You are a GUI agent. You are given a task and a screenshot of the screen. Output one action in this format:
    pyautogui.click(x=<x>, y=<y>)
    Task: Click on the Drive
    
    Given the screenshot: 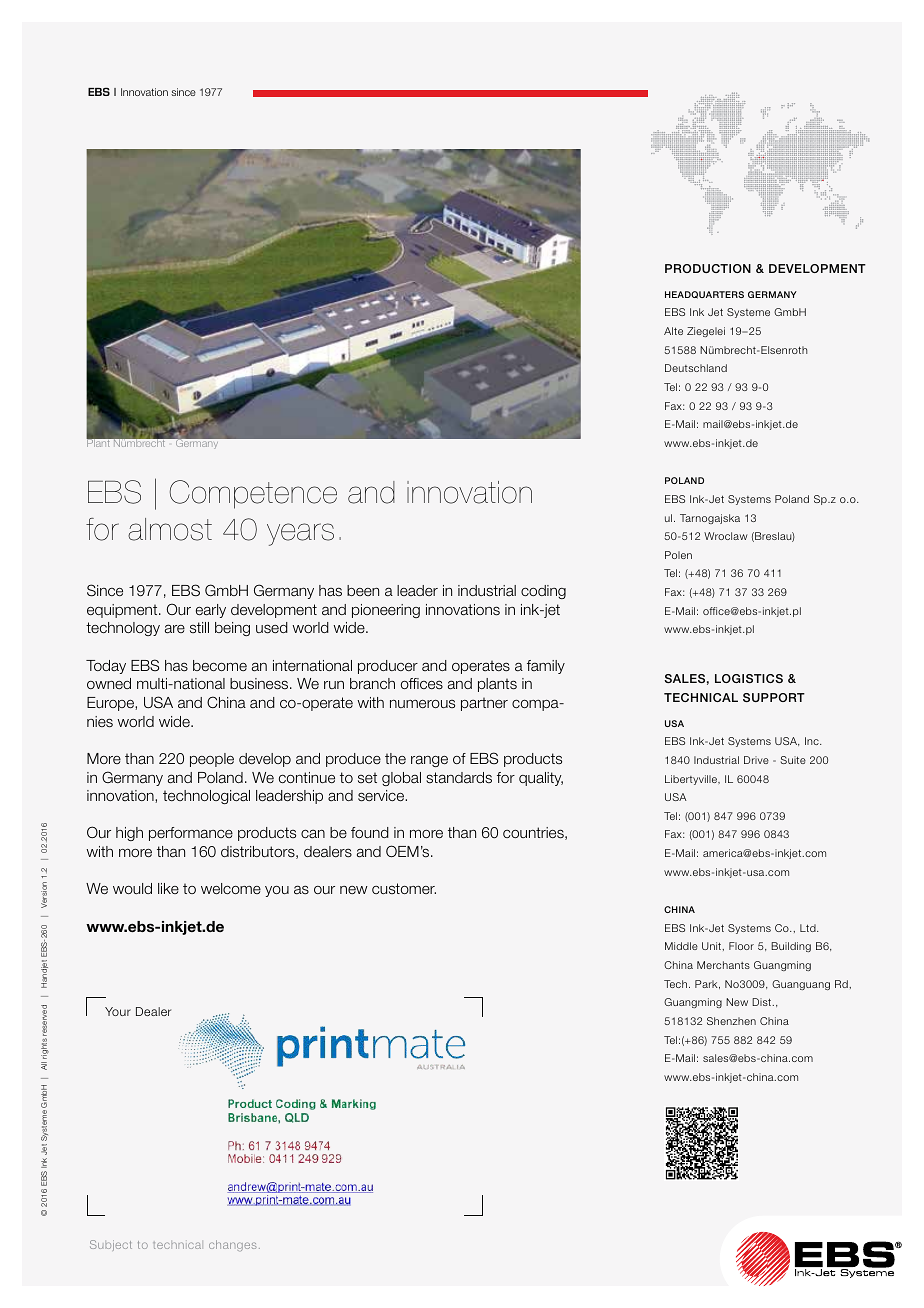 What is the action you would take?
    pyautogui.click(x=756, y=760)
